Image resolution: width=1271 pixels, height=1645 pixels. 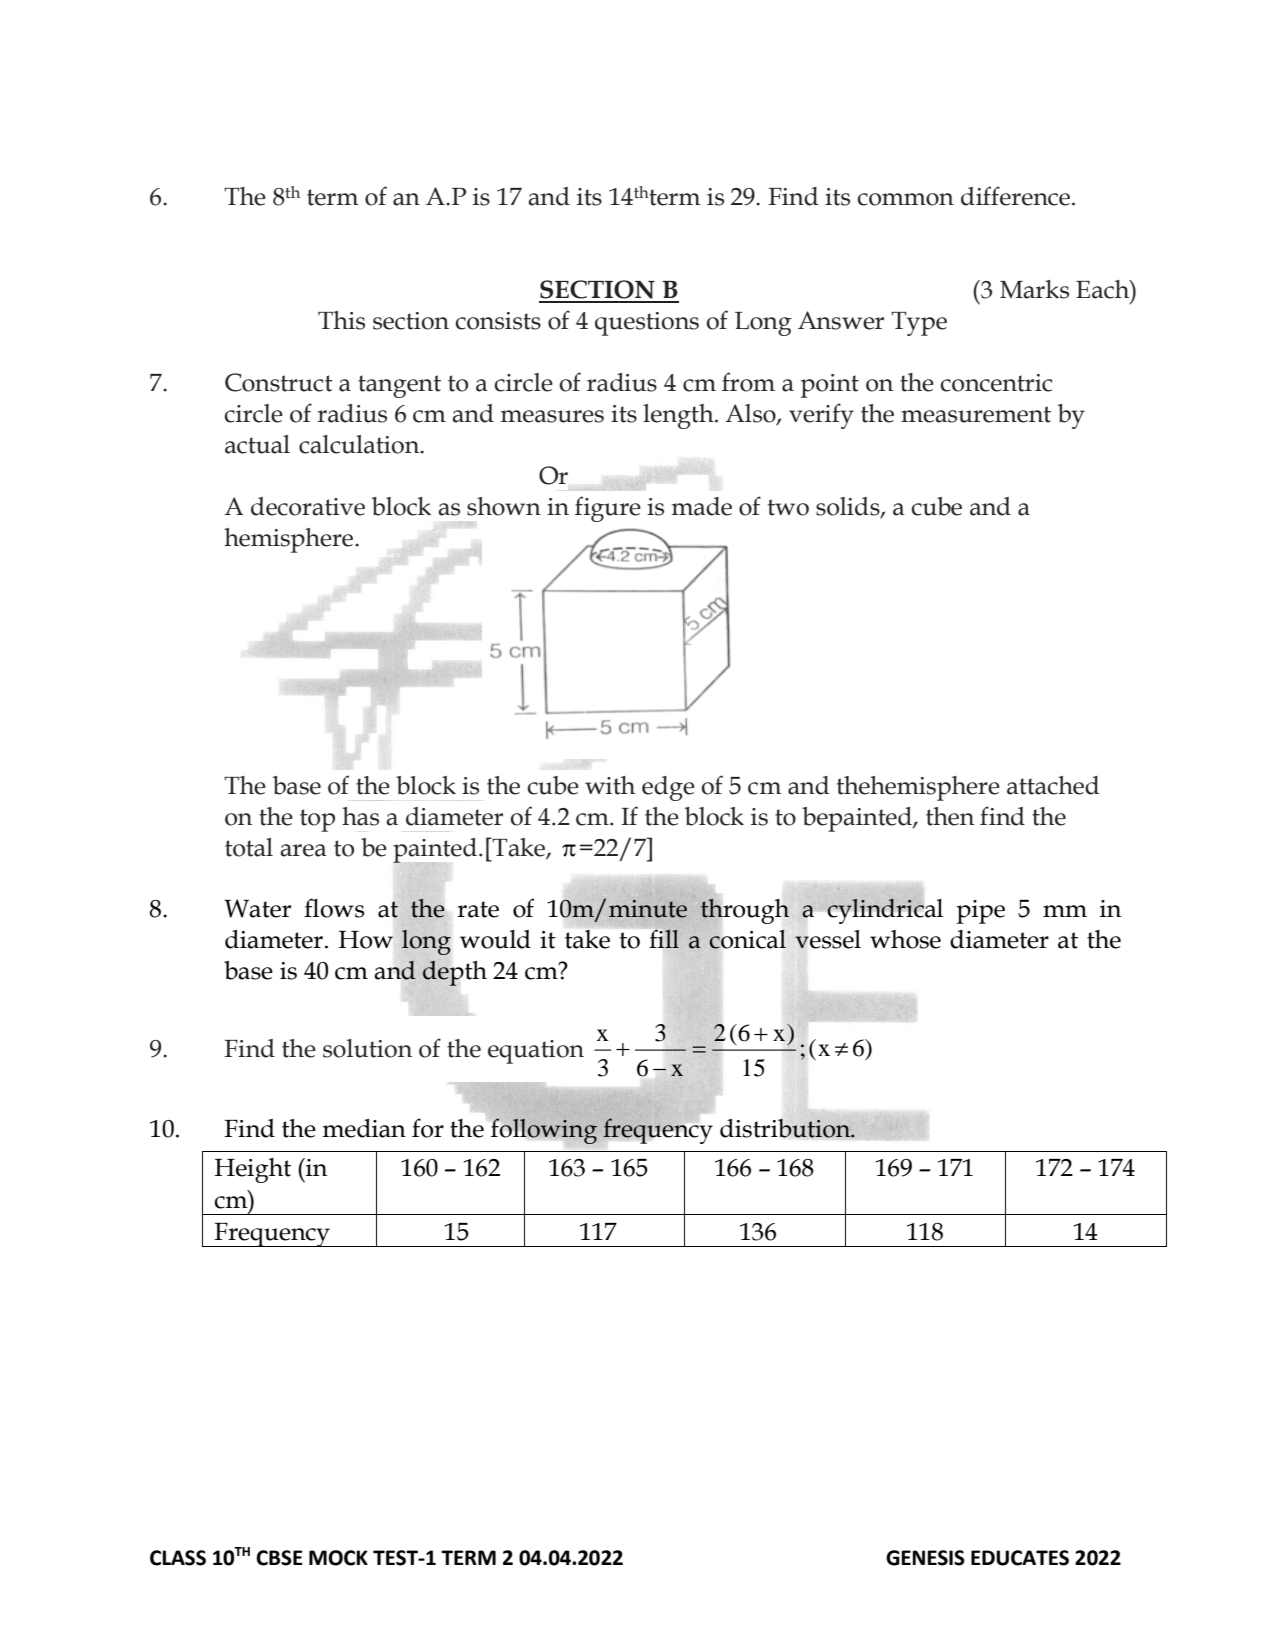 I want to click on following, so click(x=544, y=1131).
